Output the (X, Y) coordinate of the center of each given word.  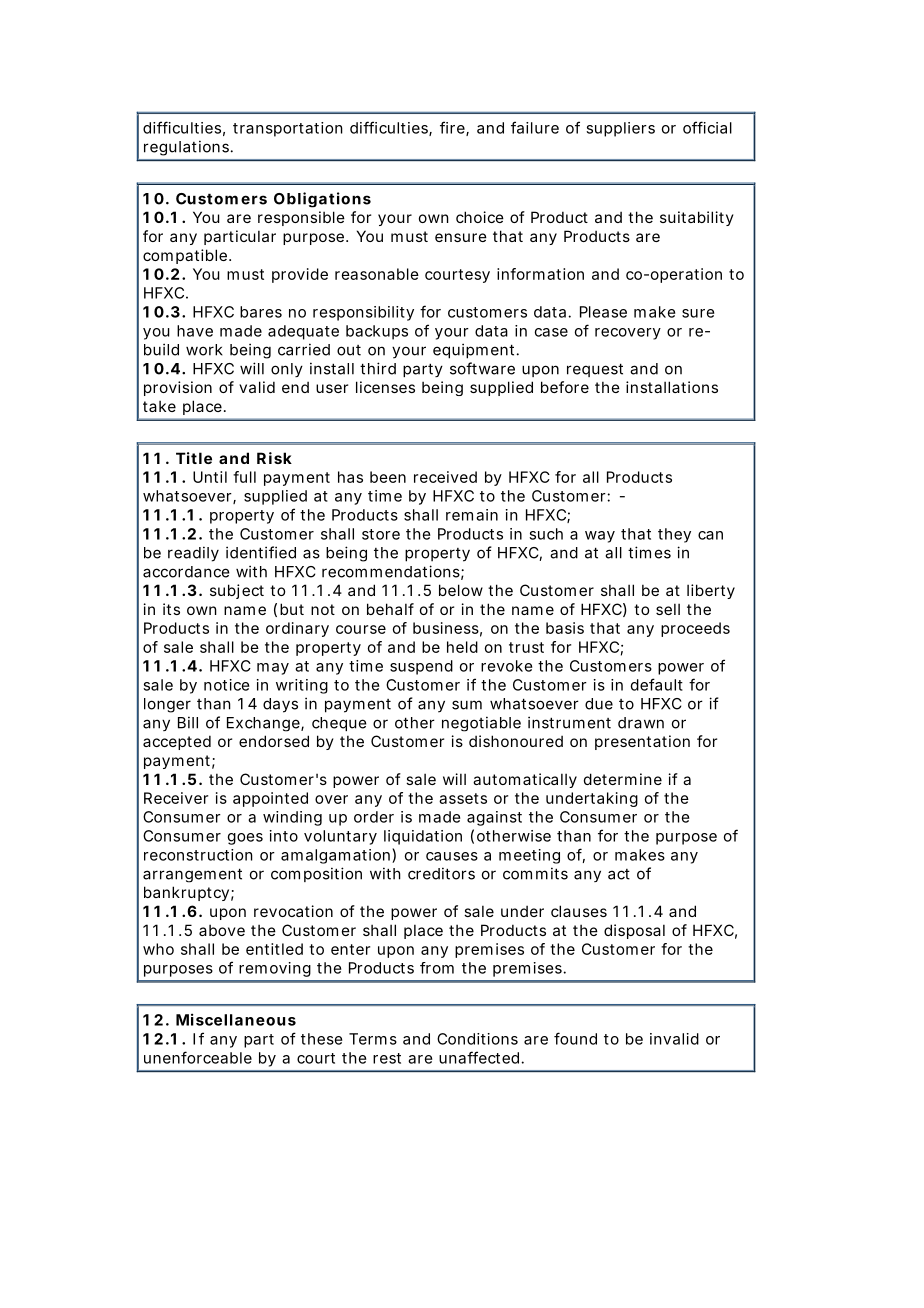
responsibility (363, 313)
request (595, 370)
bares (261, 312)
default (657, 684)
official (707, 127)
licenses (385, 387)
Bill (188, 722)
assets (463, 798)
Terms (373, 1039)
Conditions (477, 1039)
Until (210, 477)
